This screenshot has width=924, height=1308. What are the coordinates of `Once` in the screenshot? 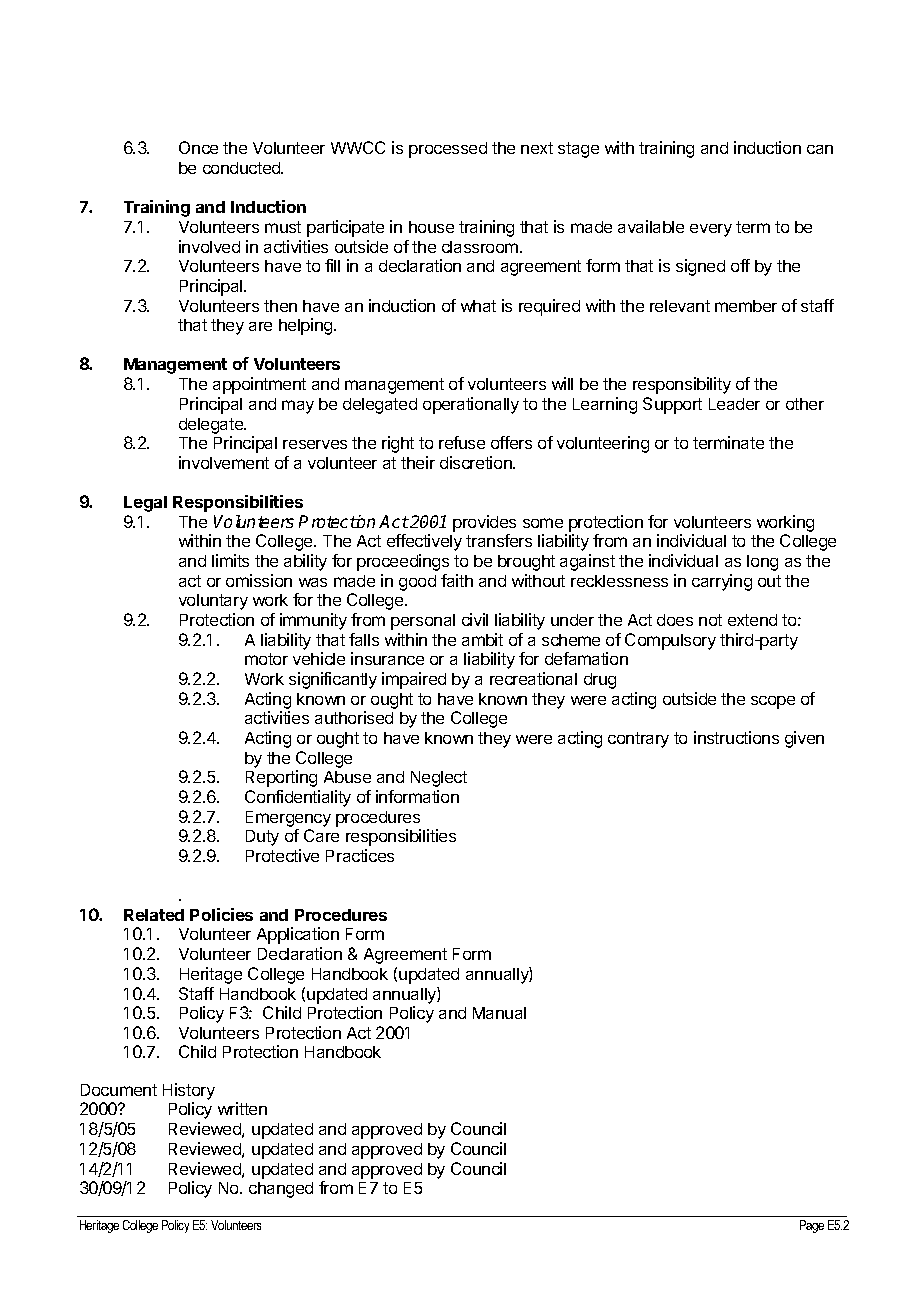 It's located at (198, 147).
